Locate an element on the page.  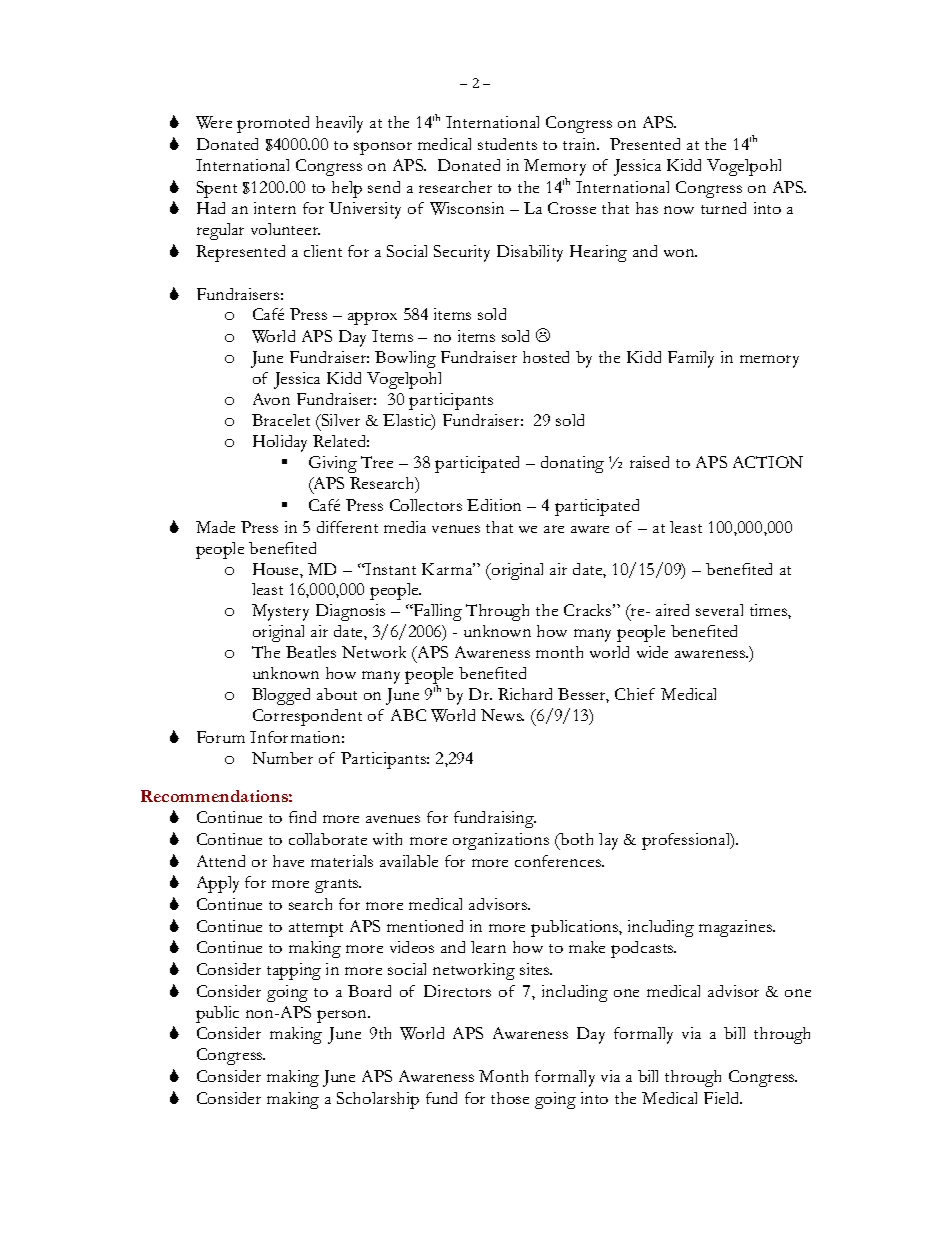
promoted is located at coordinates (273, 124).
